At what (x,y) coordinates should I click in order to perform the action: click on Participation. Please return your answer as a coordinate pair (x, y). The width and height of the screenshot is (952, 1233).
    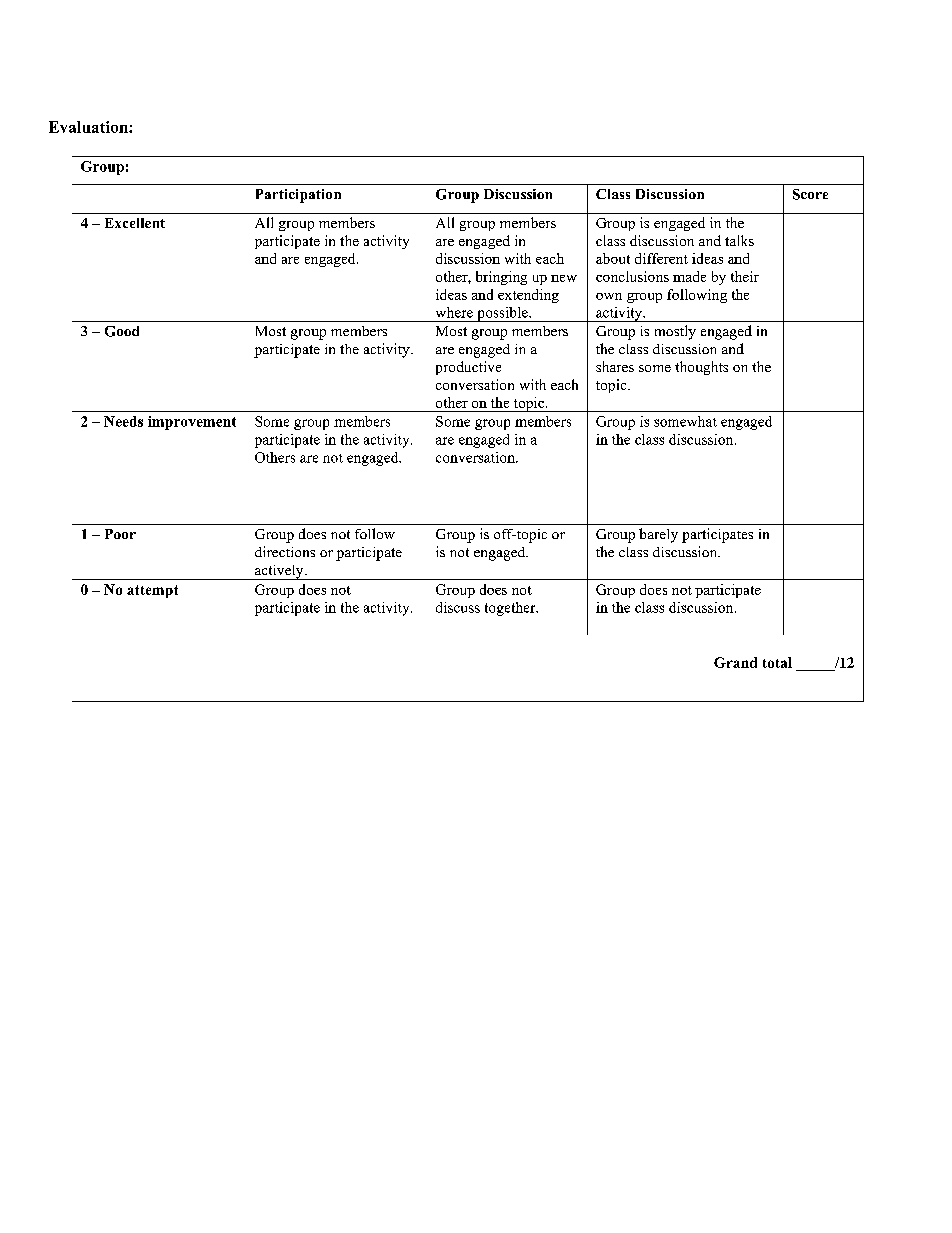
    Looking at the image, I should click on (298, 196).
